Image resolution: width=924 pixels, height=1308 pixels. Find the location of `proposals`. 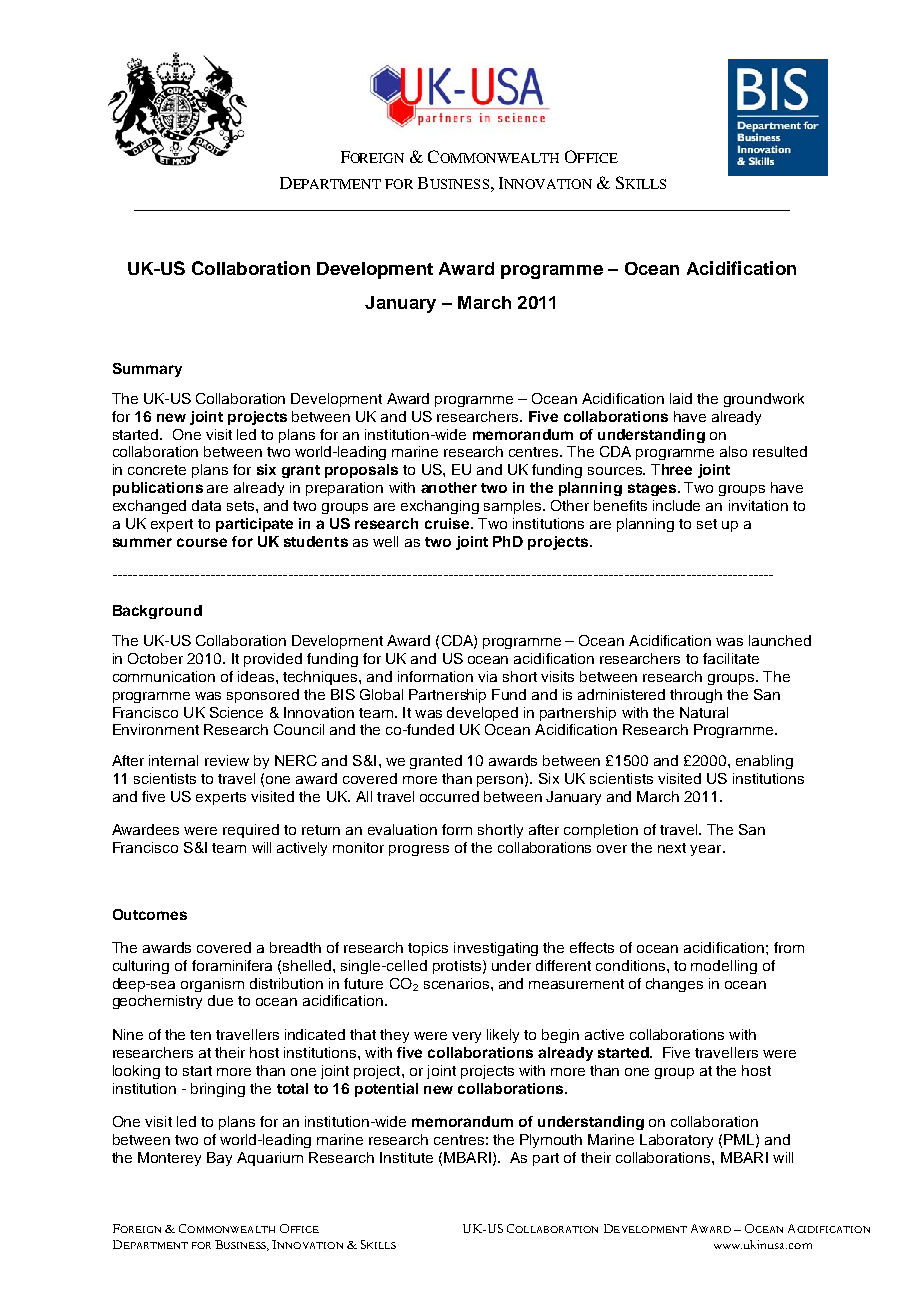

proposals is located at coordinates (361, 471).
